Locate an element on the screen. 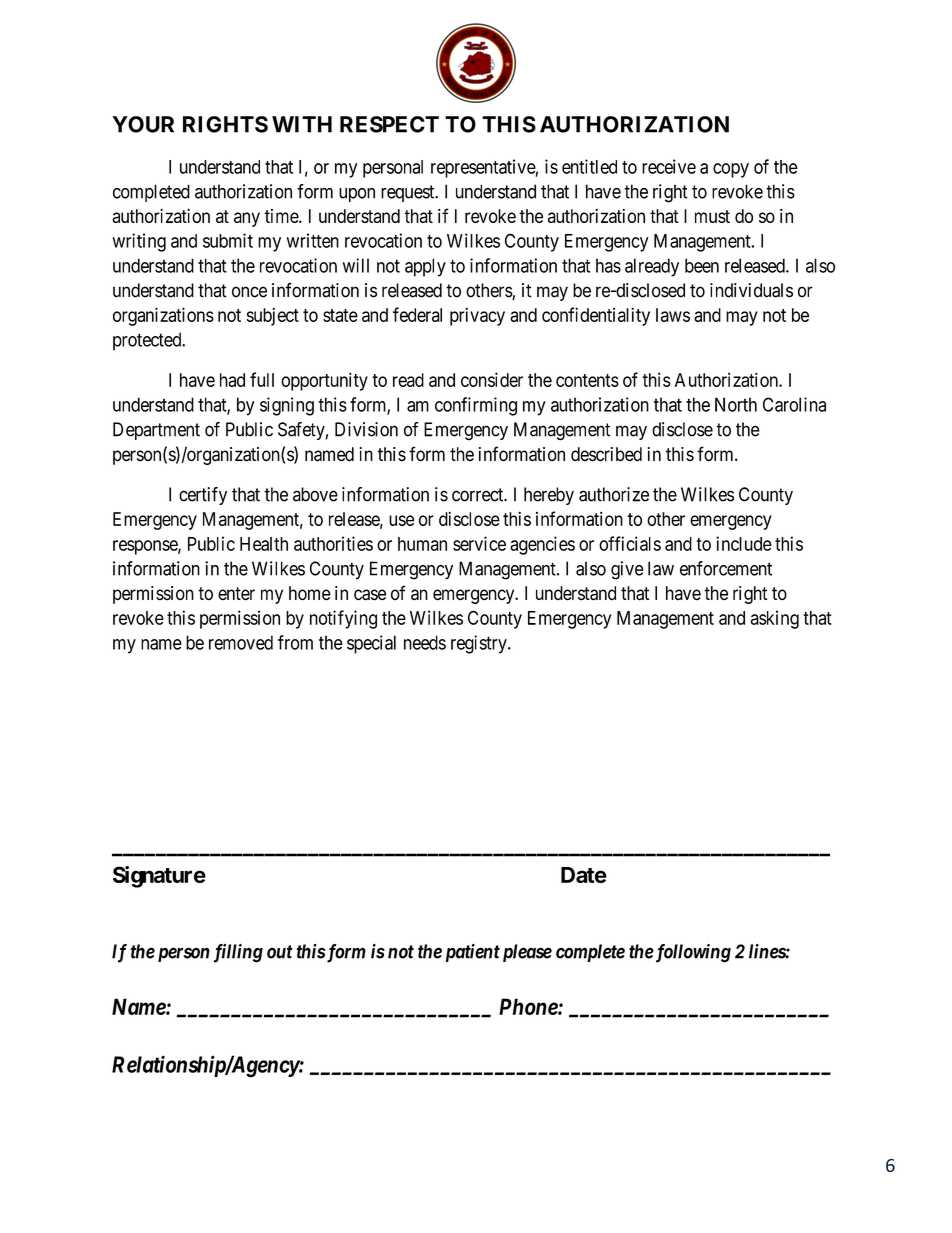  filling is located at coordinates (238, 953).
